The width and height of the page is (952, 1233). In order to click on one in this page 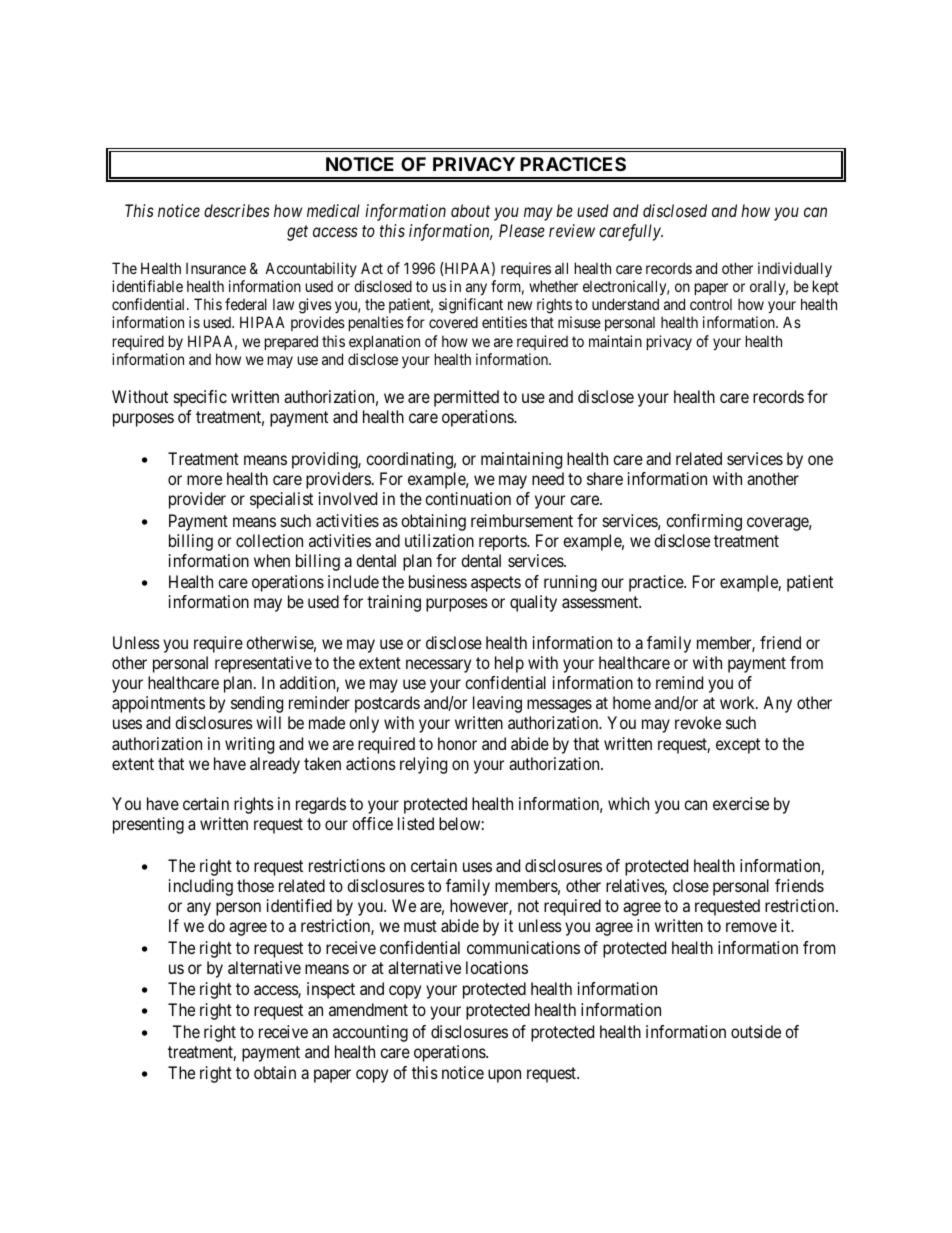, I will do `click(820, 460)`.
